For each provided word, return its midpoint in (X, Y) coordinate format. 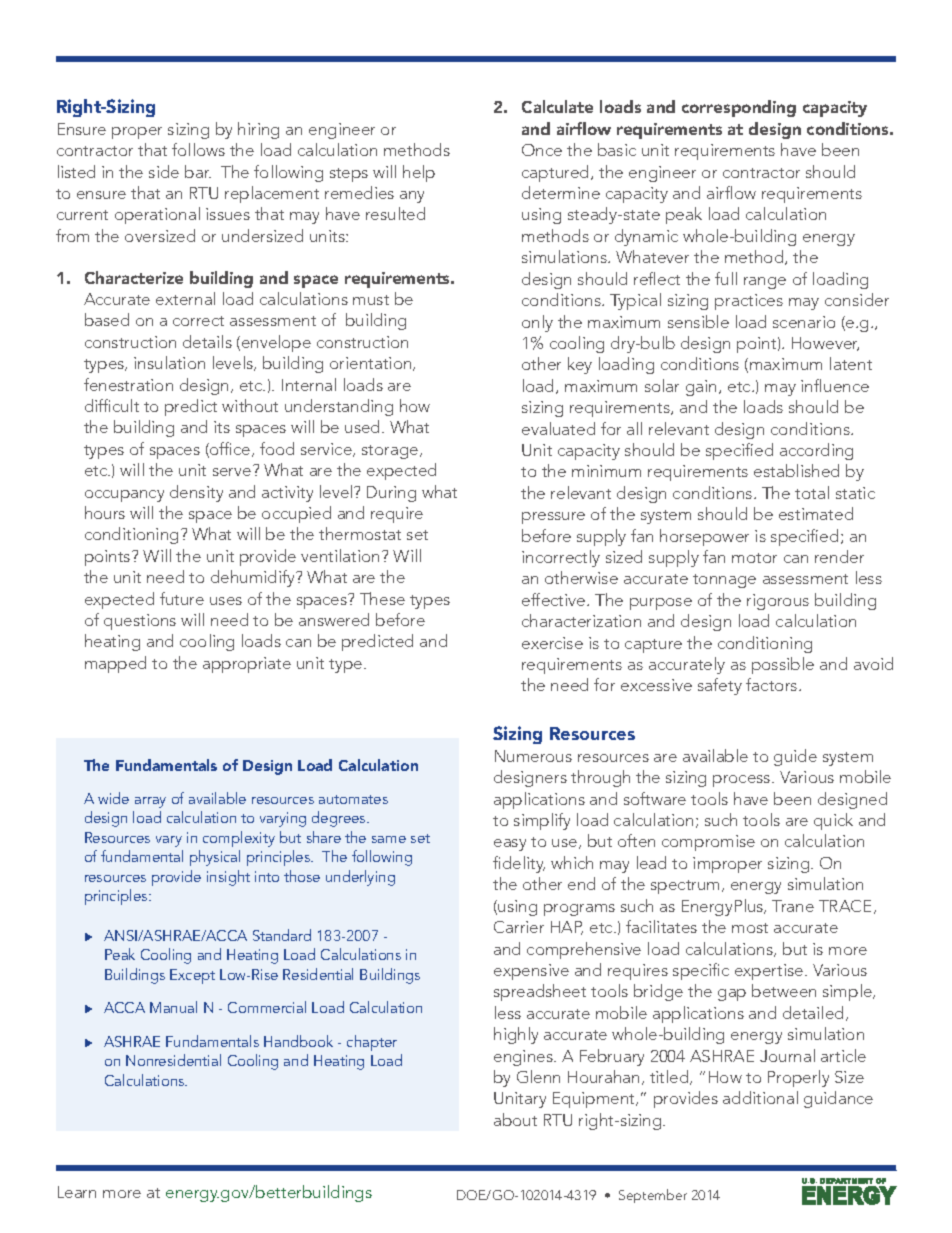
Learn (77, 1192)
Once (542, 150)
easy (510, 845)
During (391, 494)
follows (198, 149)
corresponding (739, 108)
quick (833, 821)
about (515, 1119)
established (796, 470)
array (150, 802)
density (196, 493)
